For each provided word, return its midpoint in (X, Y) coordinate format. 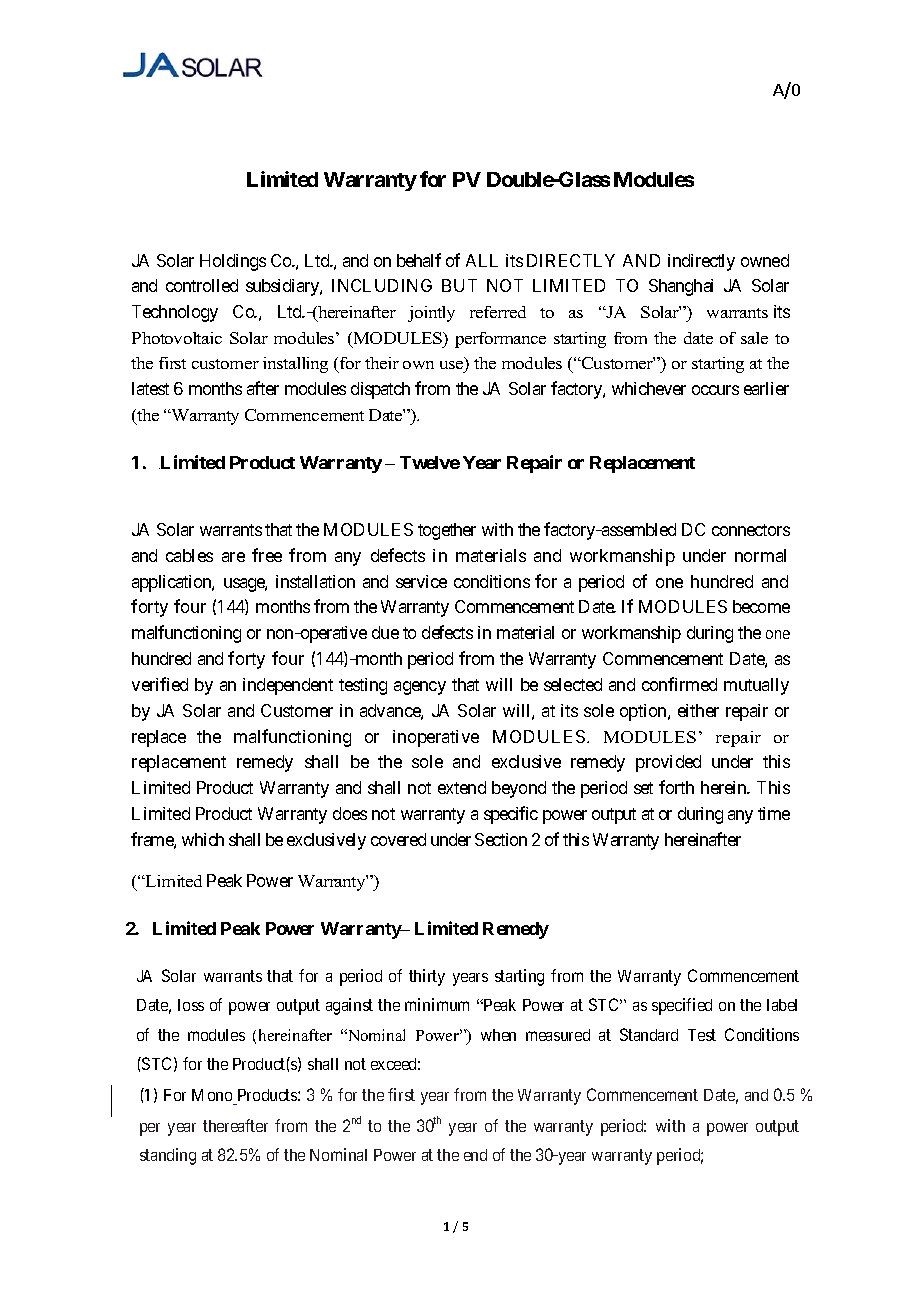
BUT (459, 285)
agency (420, 688)
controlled (202, 285)
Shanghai (681, 287)
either (698, 710)
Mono (212, 1095)
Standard (649, 1034)
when (498, 1035)
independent (288, 686)
